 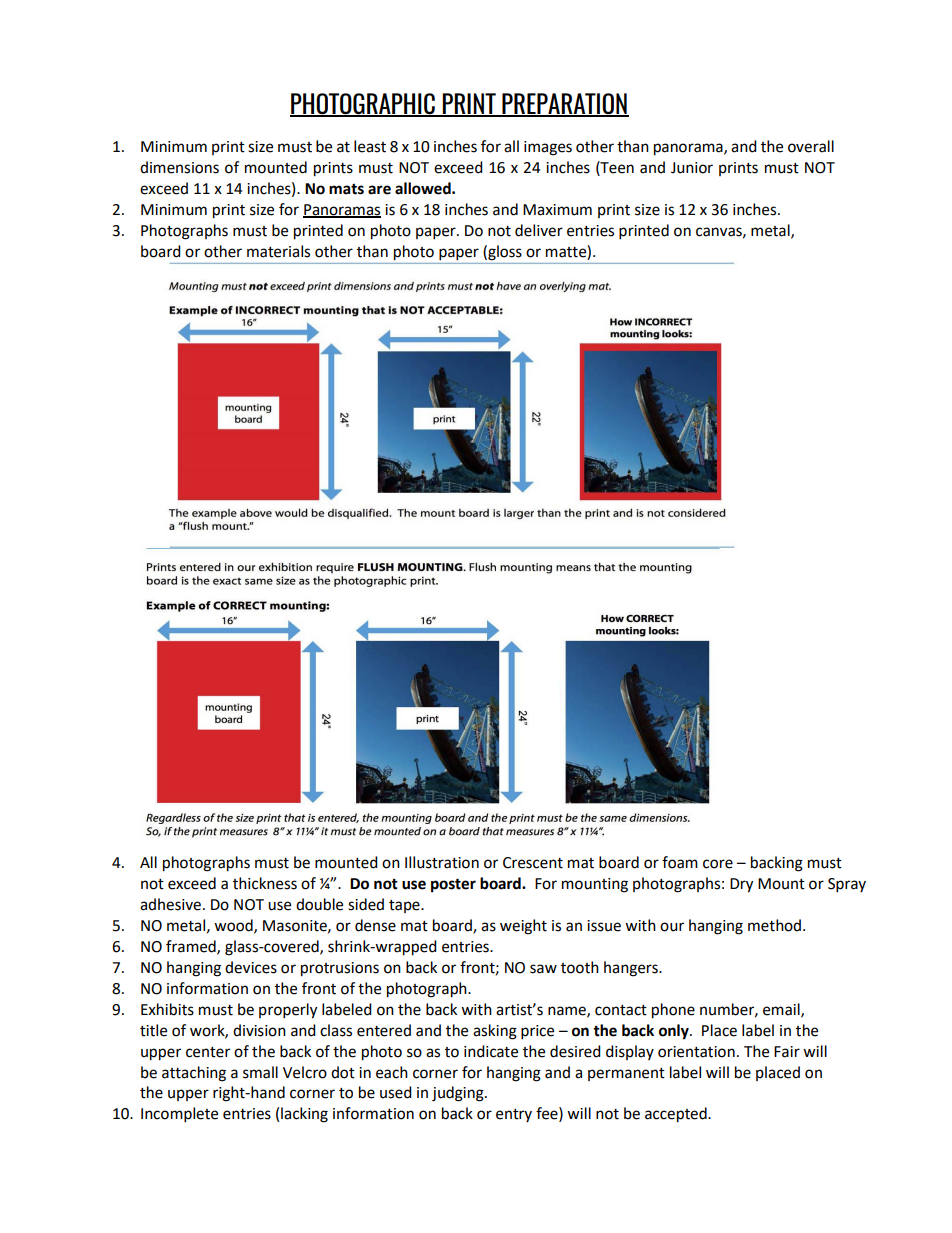 What do you see at coordinates (265, 883) in the document?
I see `thickness` at bounding box center [265, 883].
